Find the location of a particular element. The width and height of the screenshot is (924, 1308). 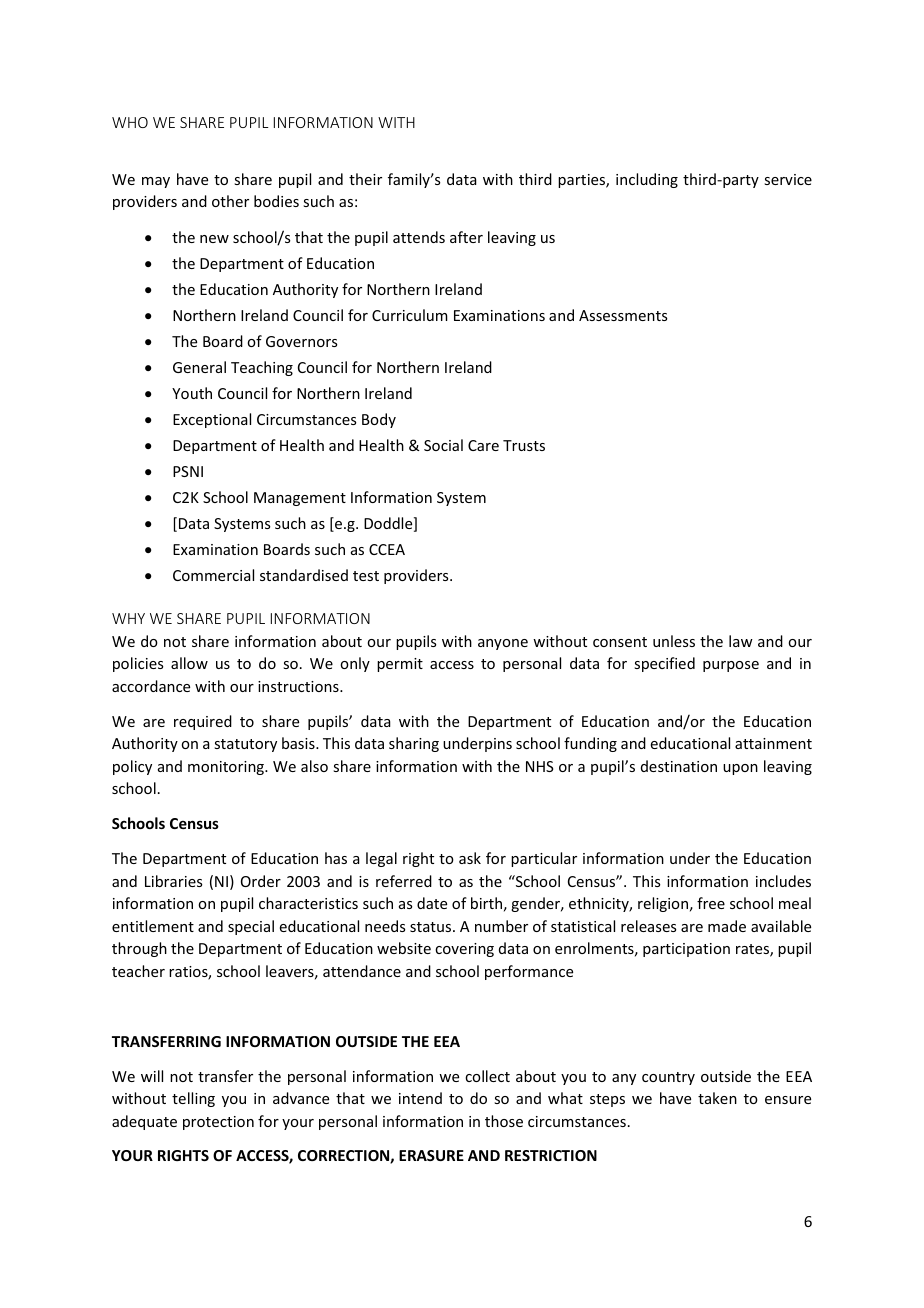

including is located at coordinates (647, 180).
